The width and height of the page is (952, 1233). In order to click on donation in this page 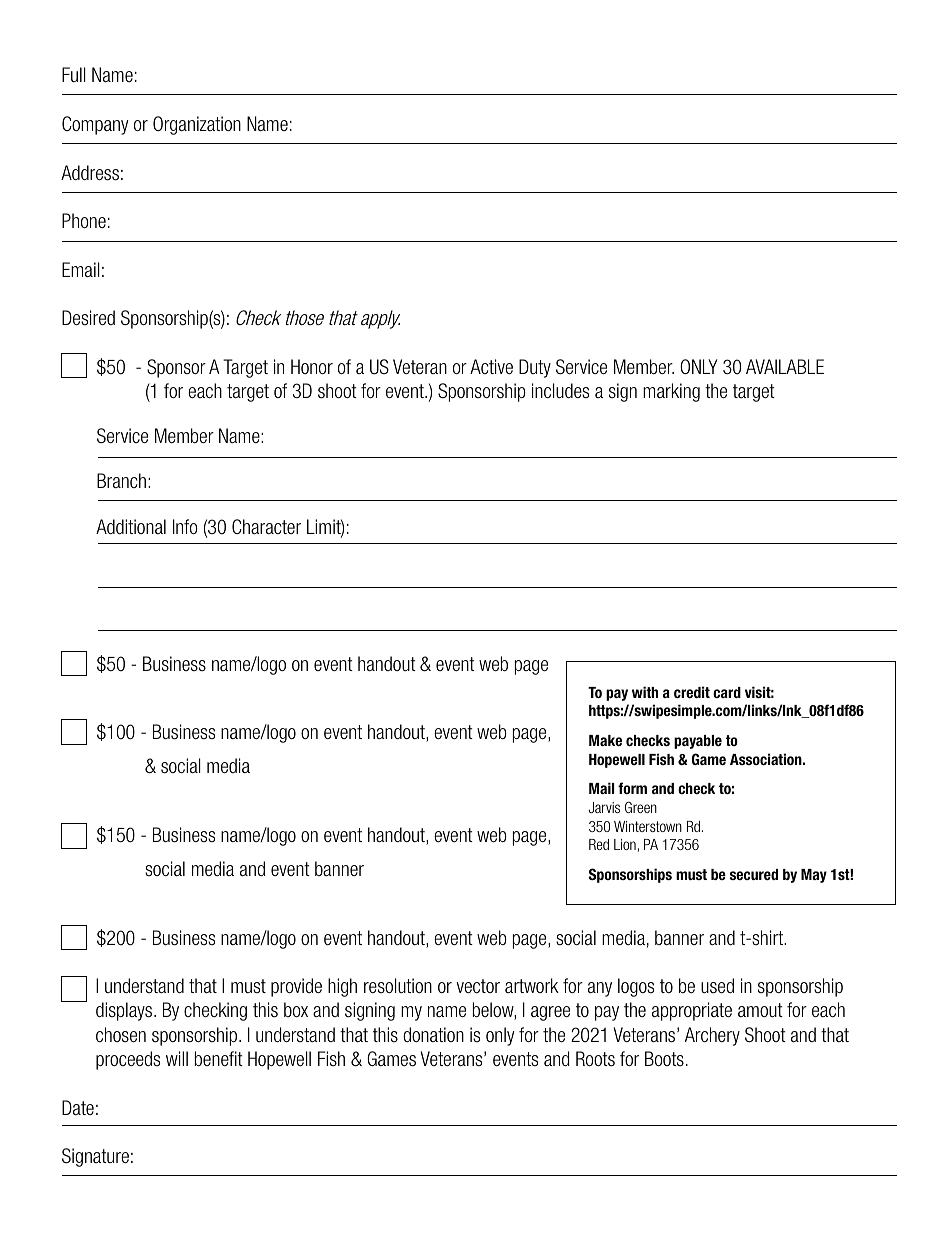, I will do `click(433, 1034)`.
